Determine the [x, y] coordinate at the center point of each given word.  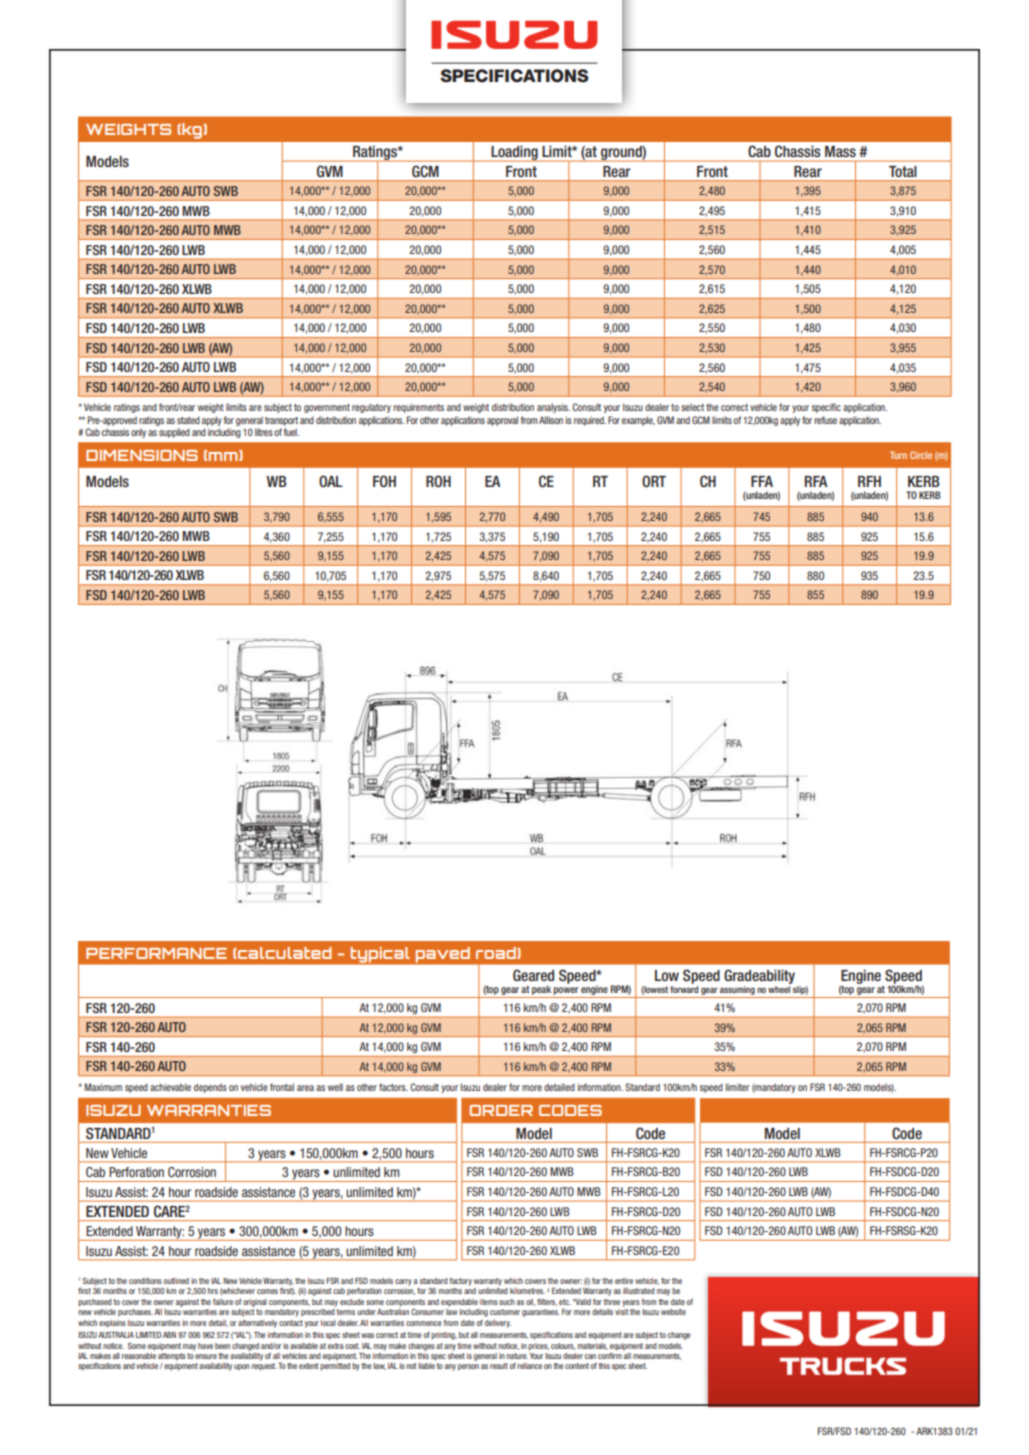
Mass [840, 151]
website [673, 1312]
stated [188, 420]
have [205, 1346]
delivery [498, 1324]
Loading [514, 153]
